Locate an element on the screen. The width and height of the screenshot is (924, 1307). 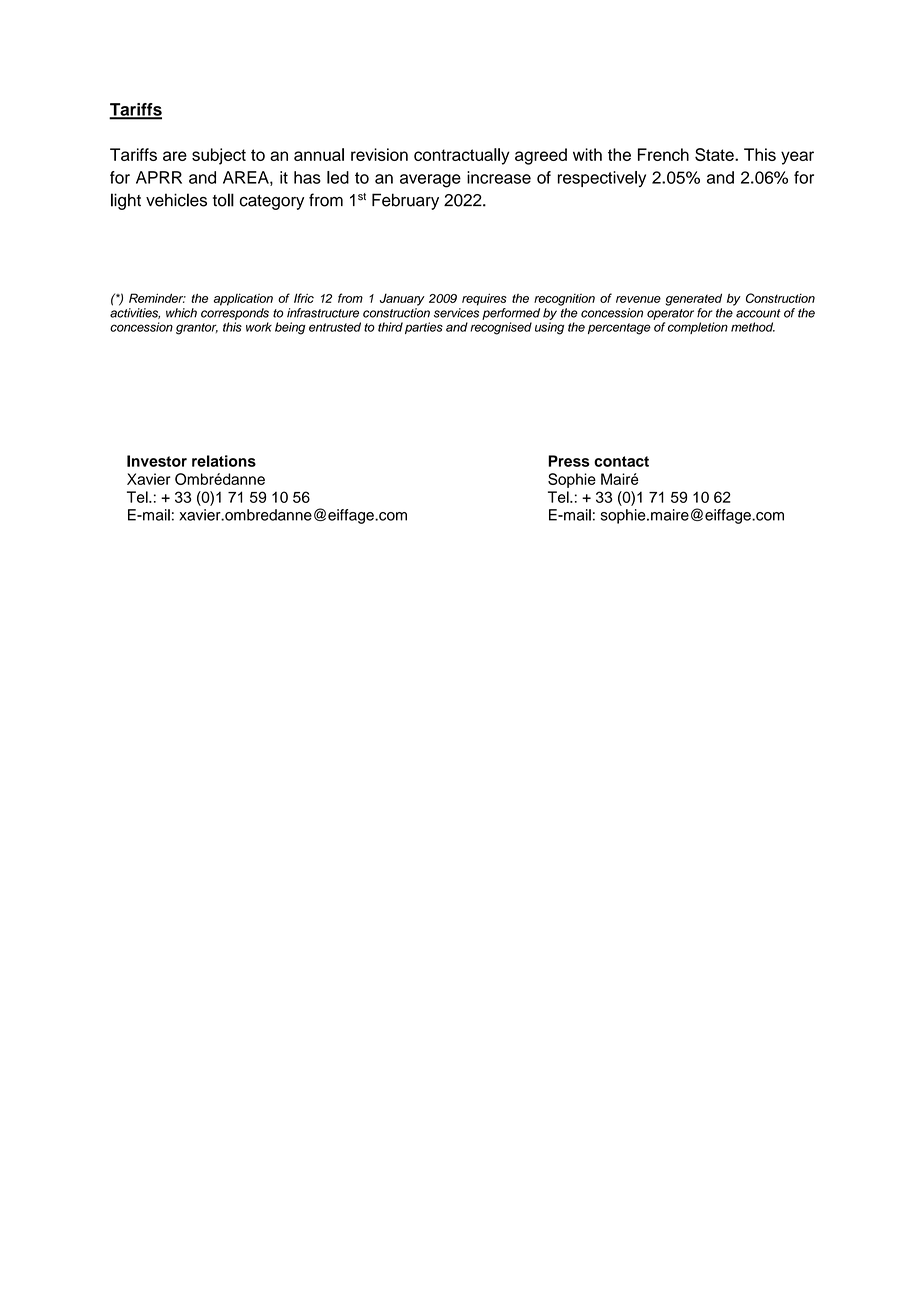
generated is located at coordinates (693, 299).
